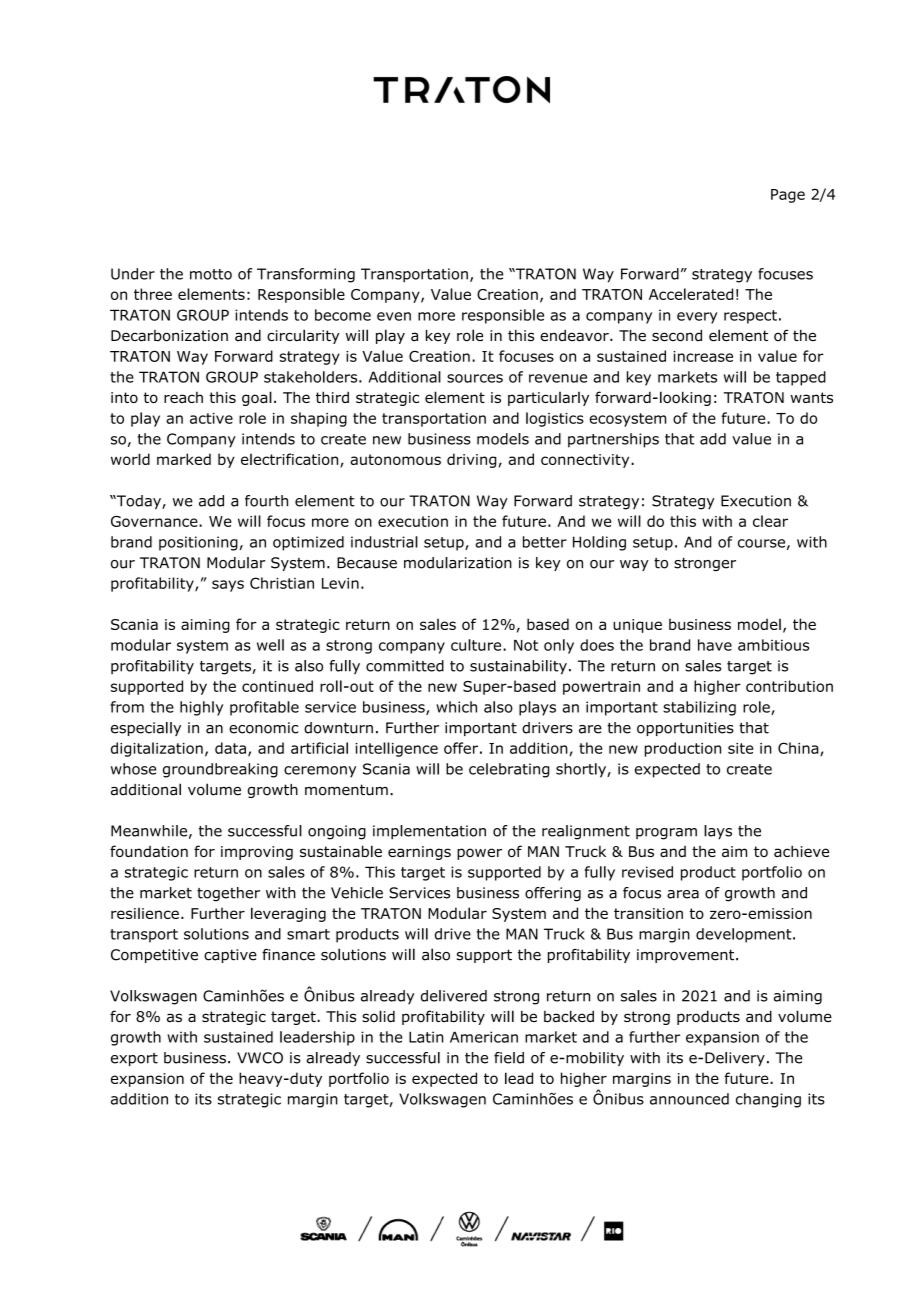 The width and height of the page is (924, 1308). What do you see at coordinates (211, 418) in the page?
I see `active` at bounding box center [211, 418].
